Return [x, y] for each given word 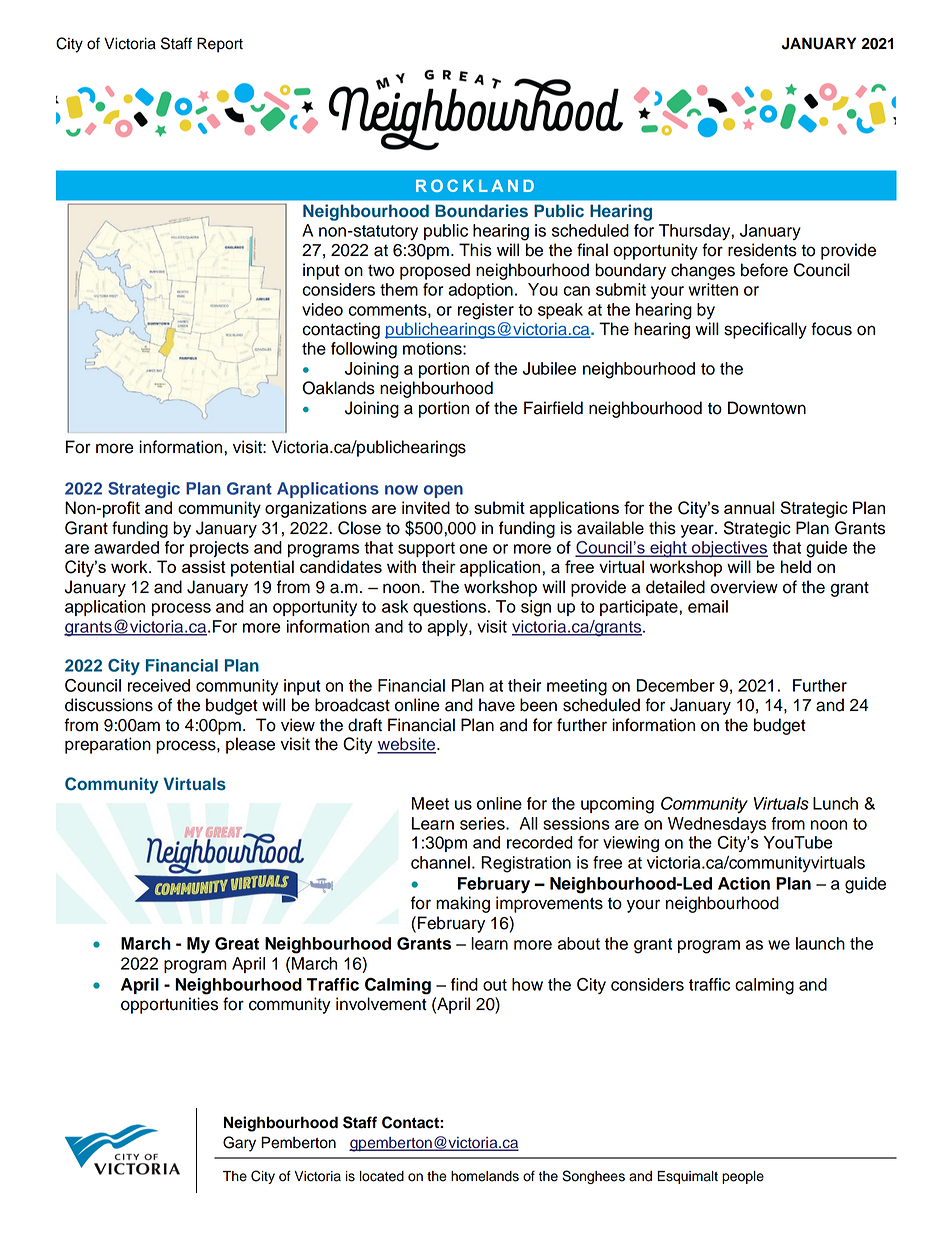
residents [762, 250]
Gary [239, 1144]
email [708, 606]
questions [449, 608]
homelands [485, 1176]
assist [204, 566]
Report [220, 45]
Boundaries [481, 211]
